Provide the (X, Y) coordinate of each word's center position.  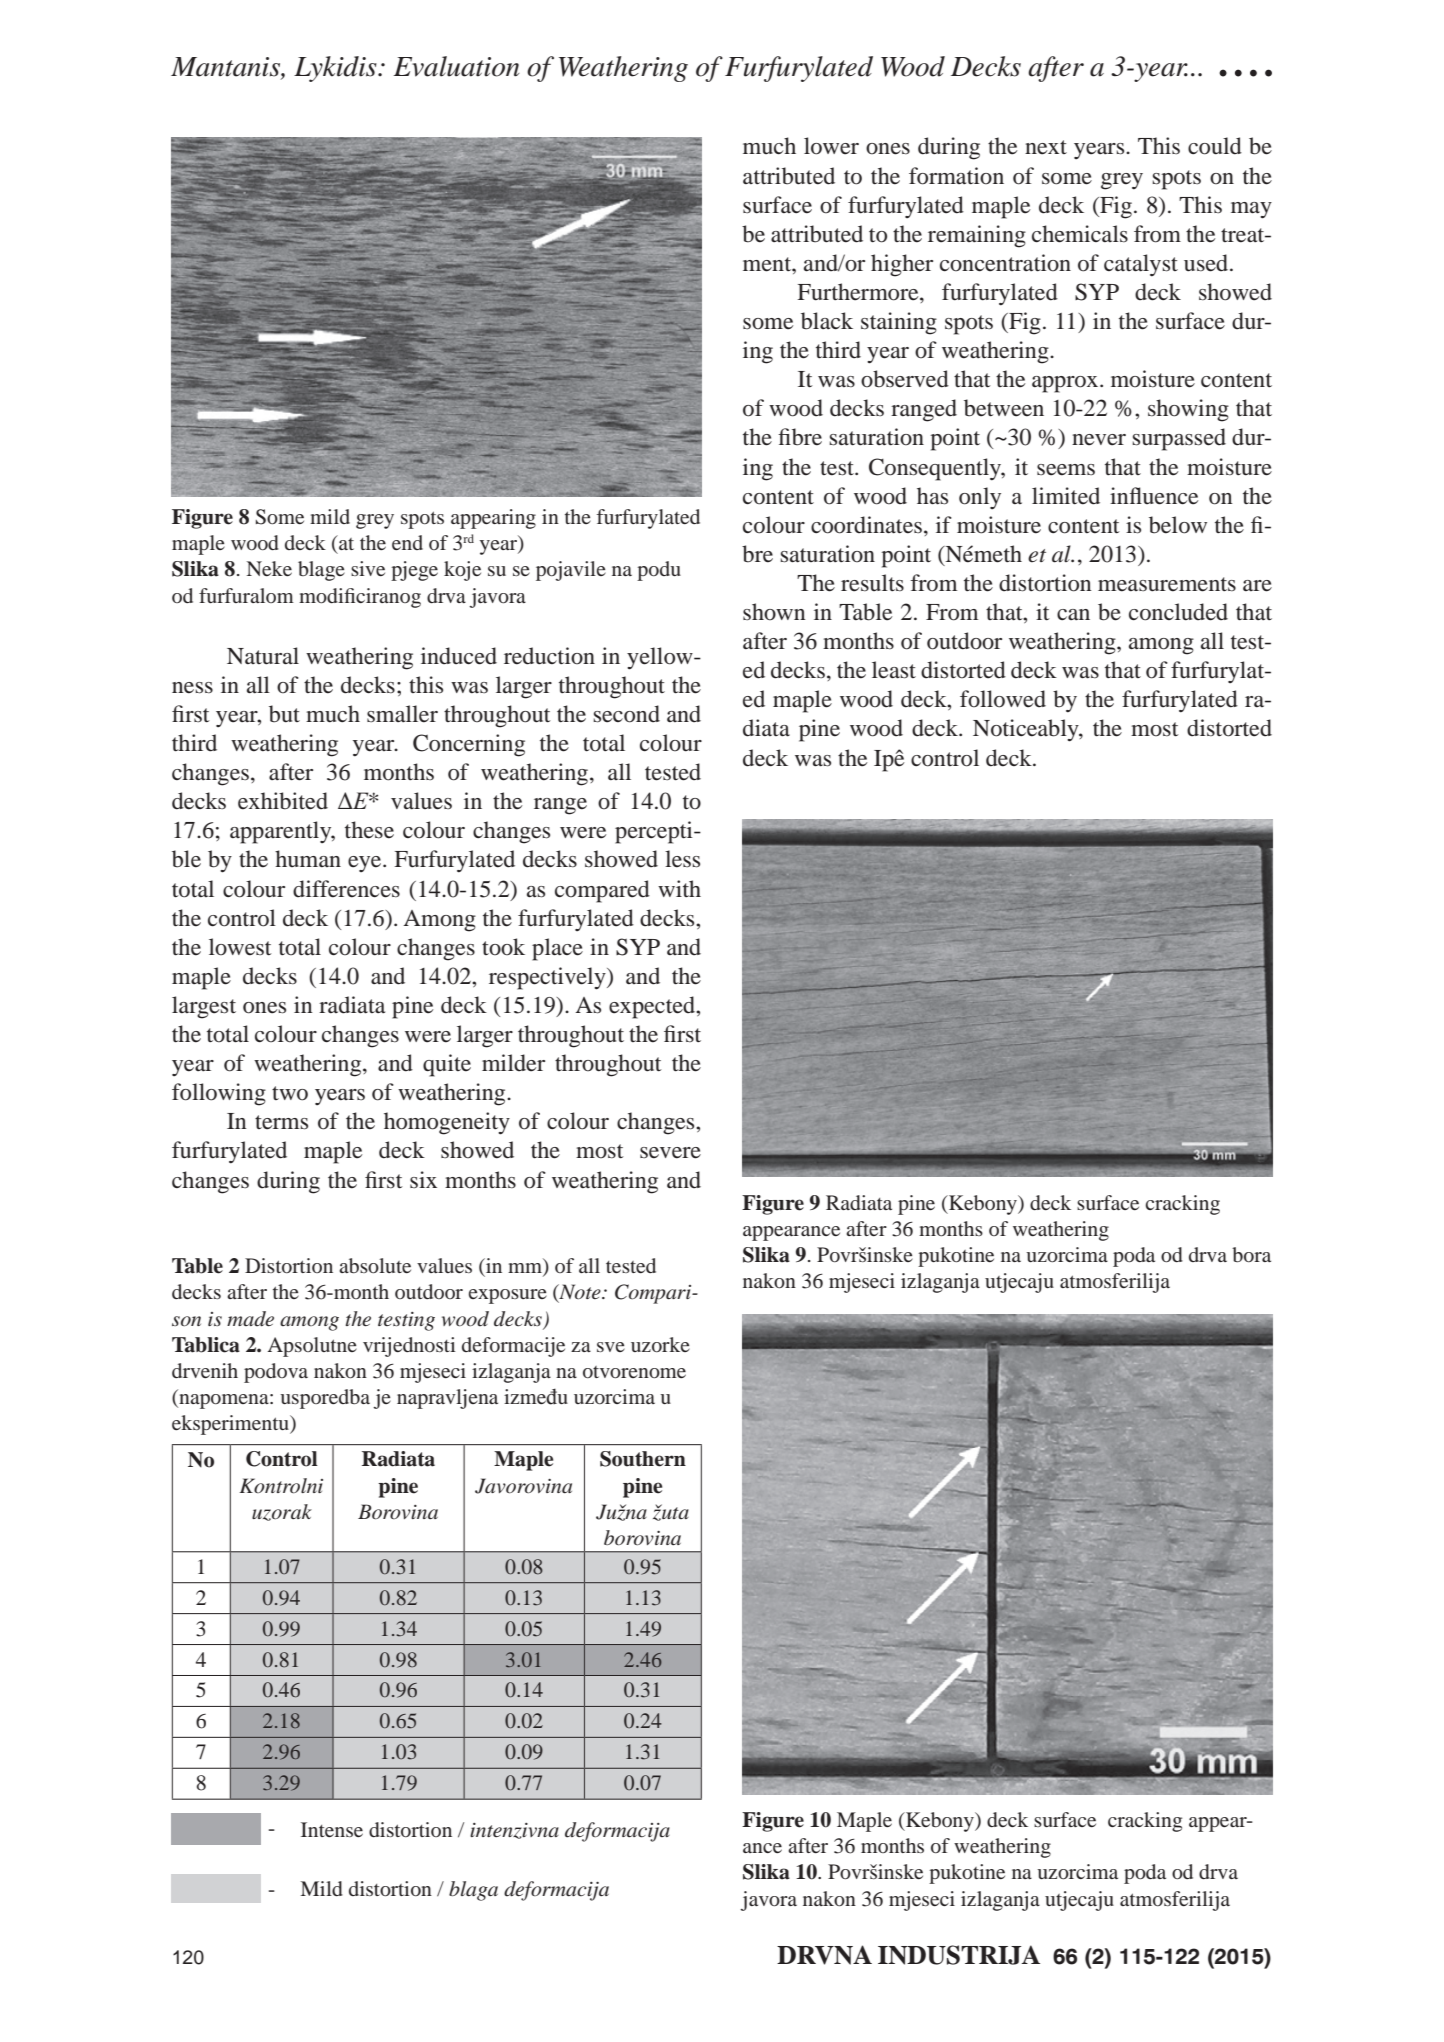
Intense (332, 1829)
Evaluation (456, 66)
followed (1003, 699)
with (679, 888)
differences (346, 889)
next (1046, 147)
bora (1251, 1254)
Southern (643, 1459)
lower (831, 146)
